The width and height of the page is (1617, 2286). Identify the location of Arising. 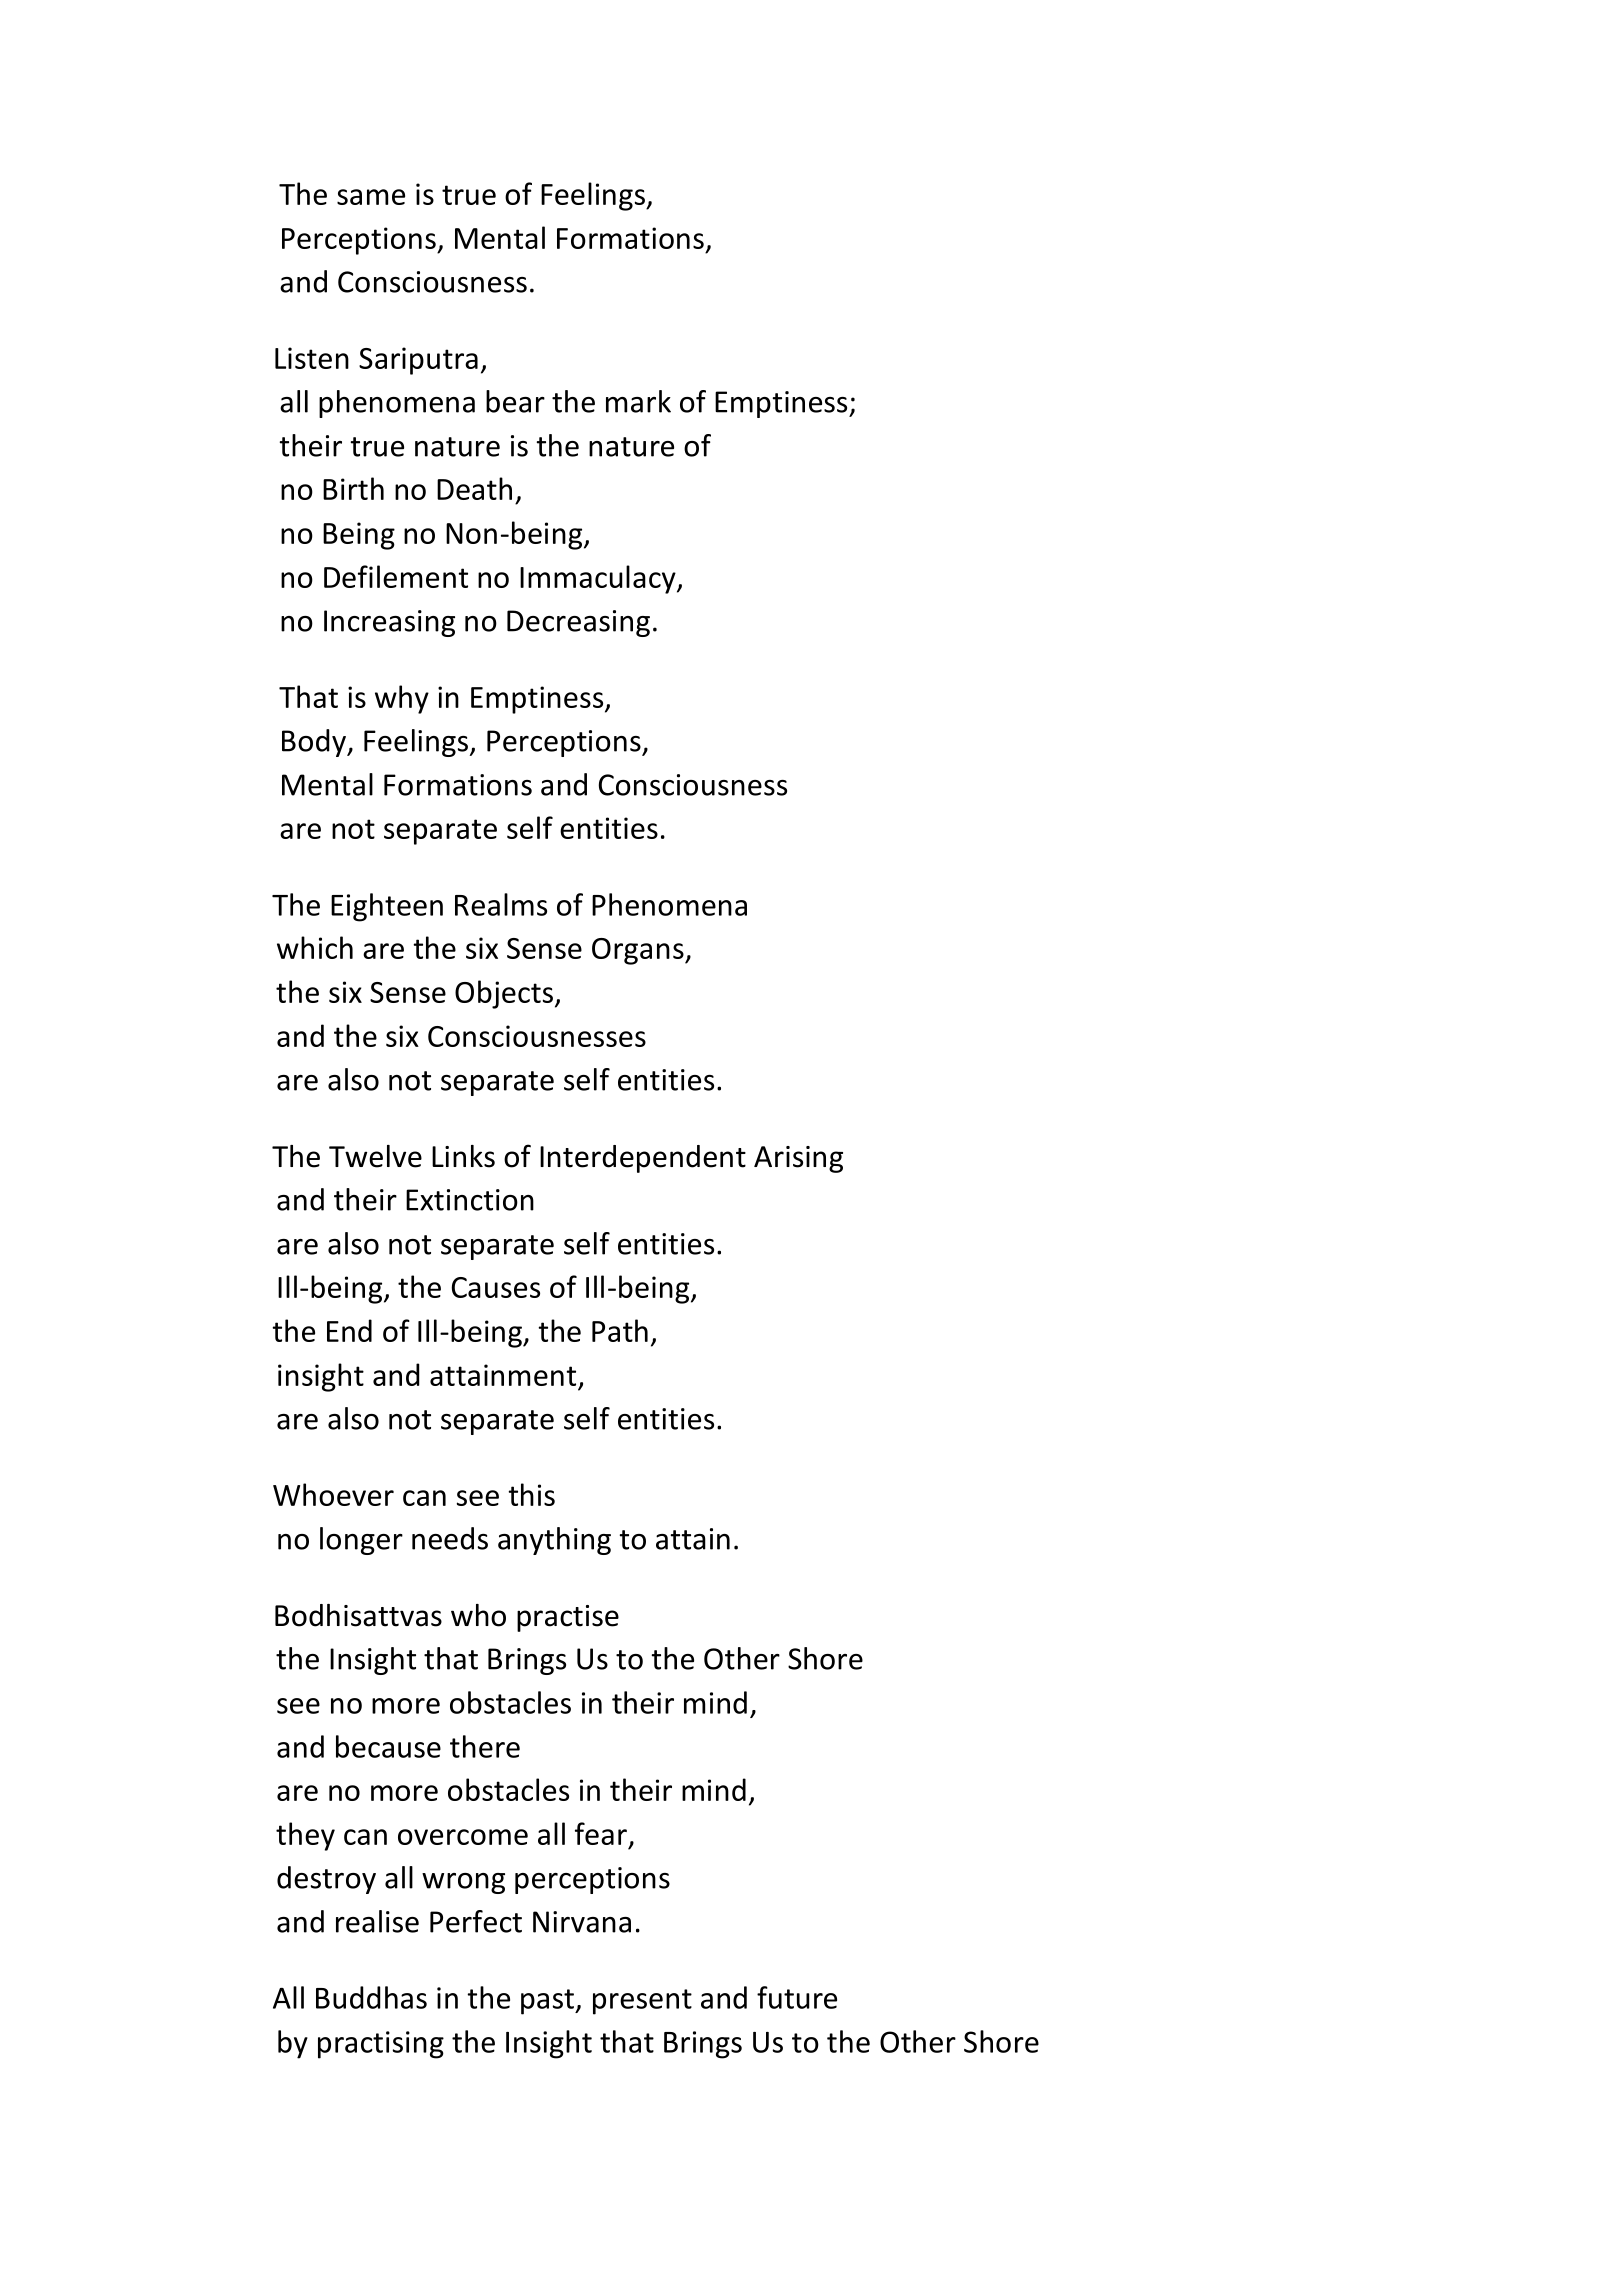
(798, 1159).
